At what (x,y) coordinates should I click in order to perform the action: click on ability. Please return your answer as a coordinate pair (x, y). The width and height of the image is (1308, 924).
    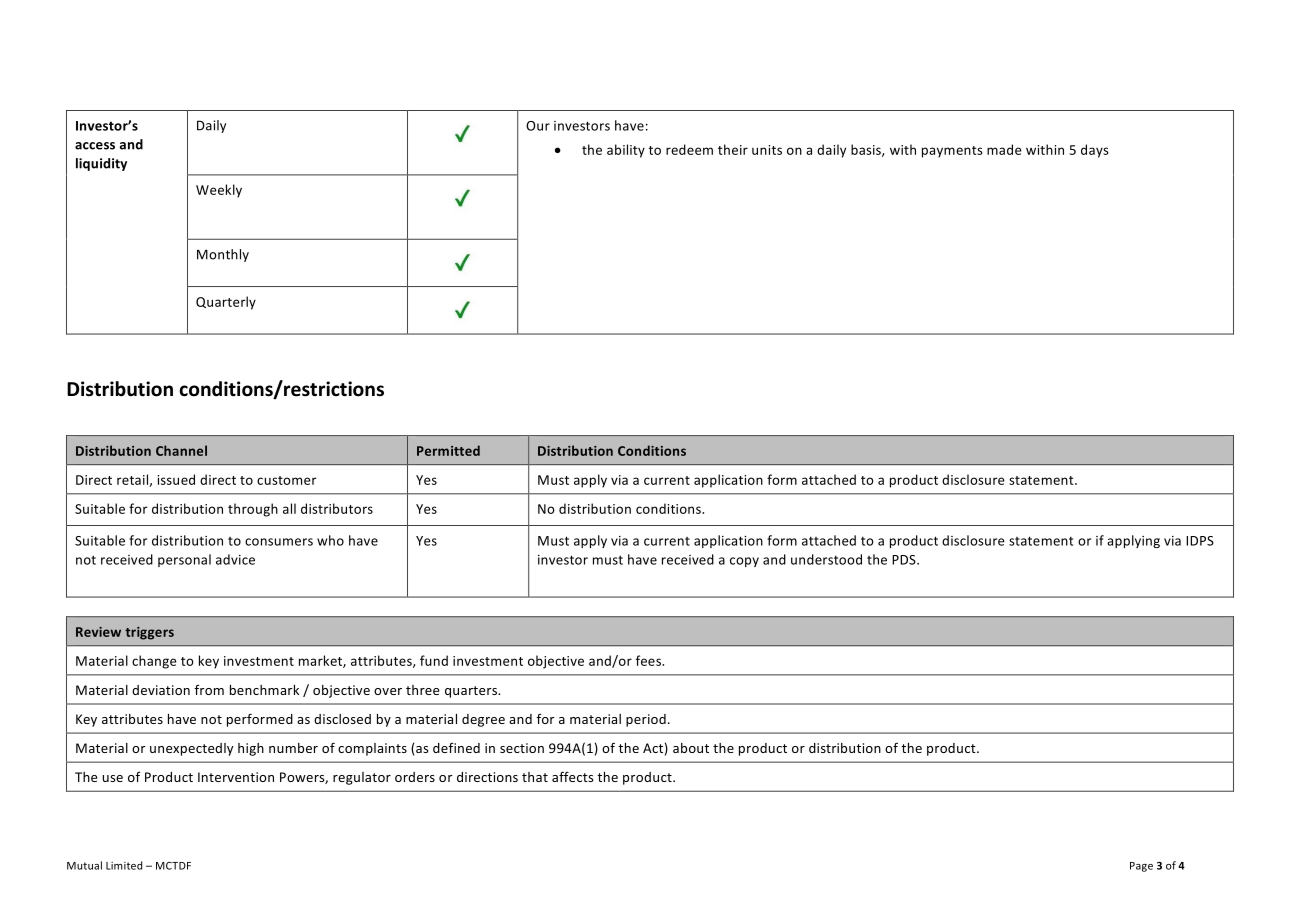
    Looking at the image, I should click on (626, 151).
